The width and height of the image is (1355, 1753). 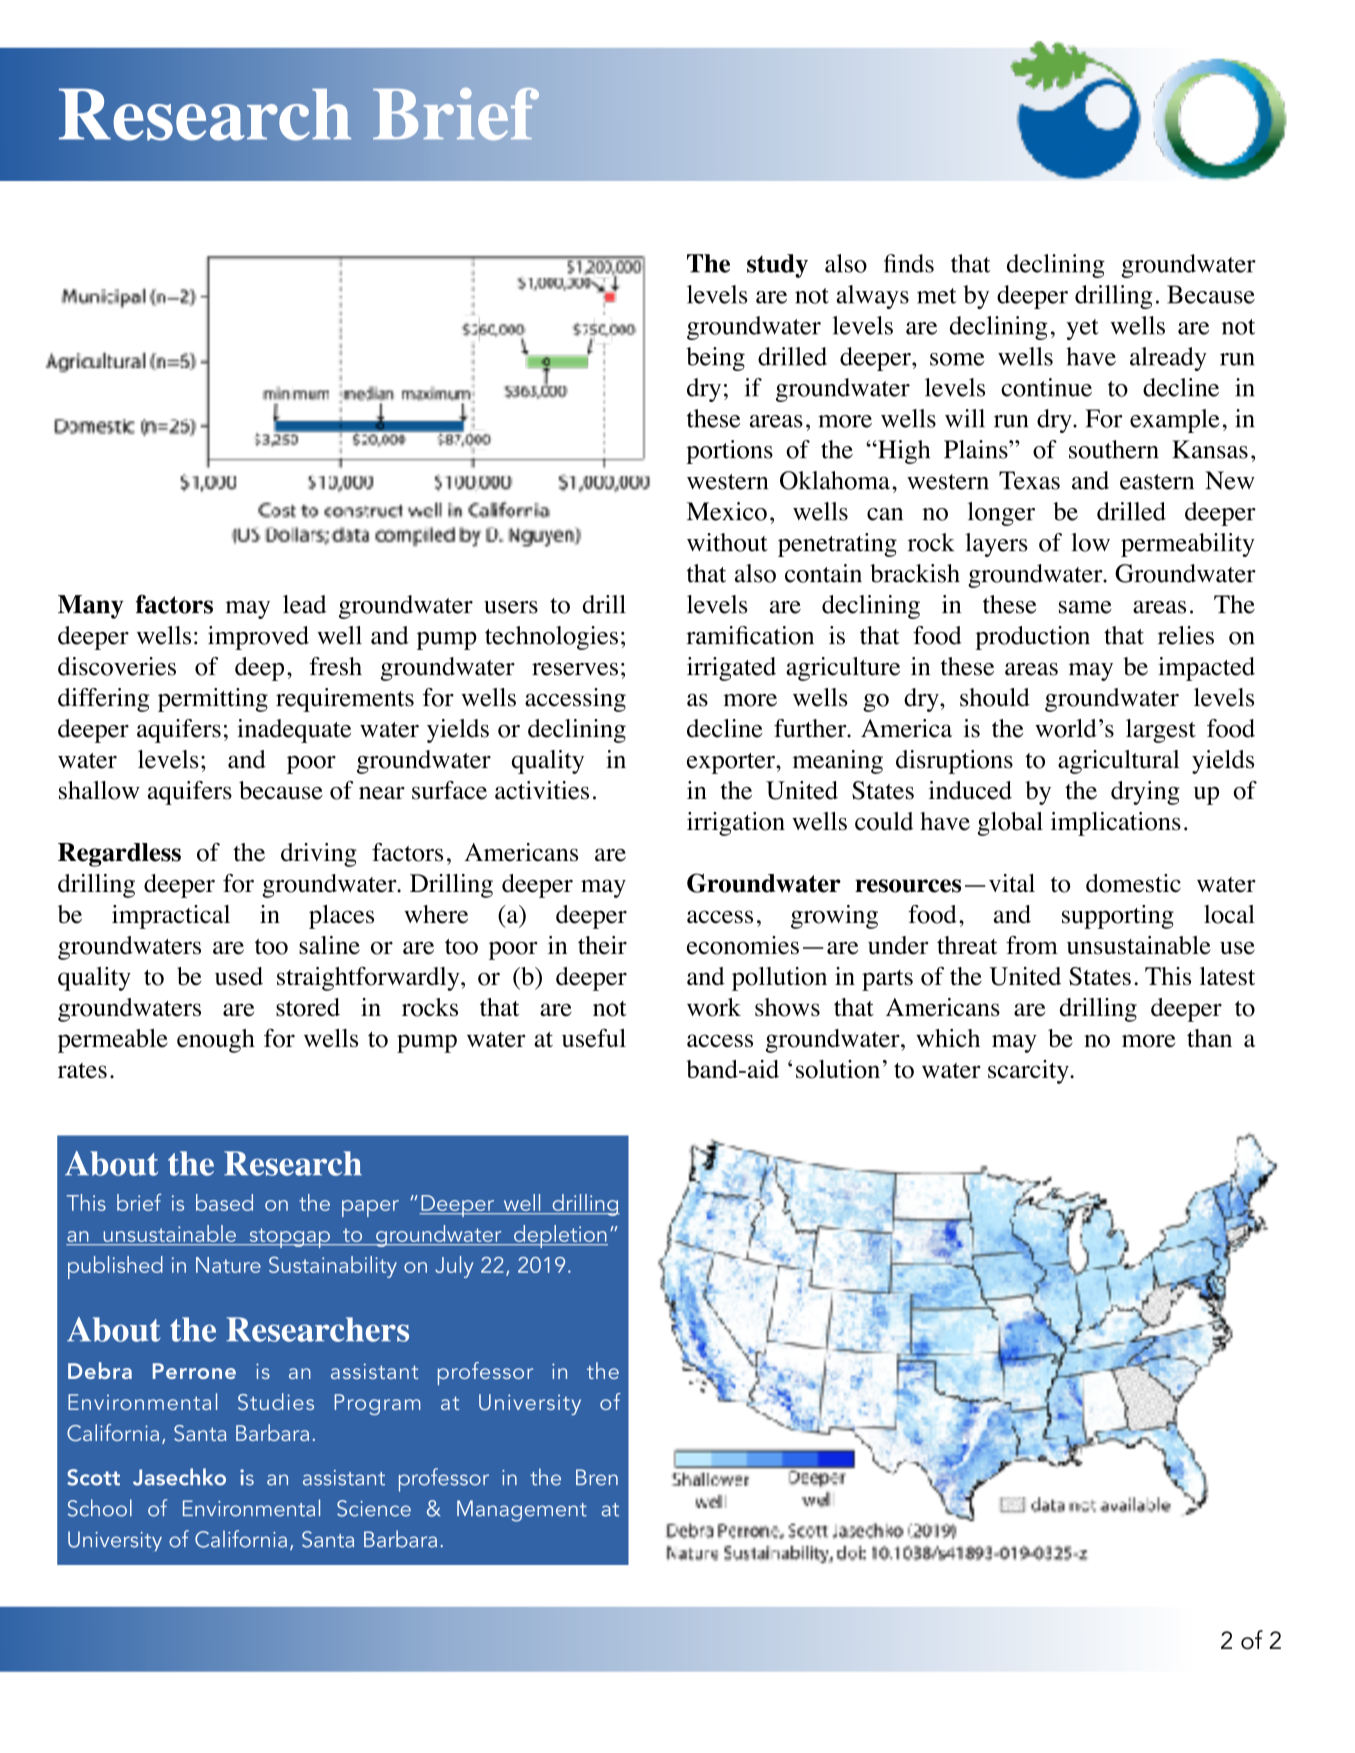 I want to click on scarcity, so click(x=1029, y=1072).
